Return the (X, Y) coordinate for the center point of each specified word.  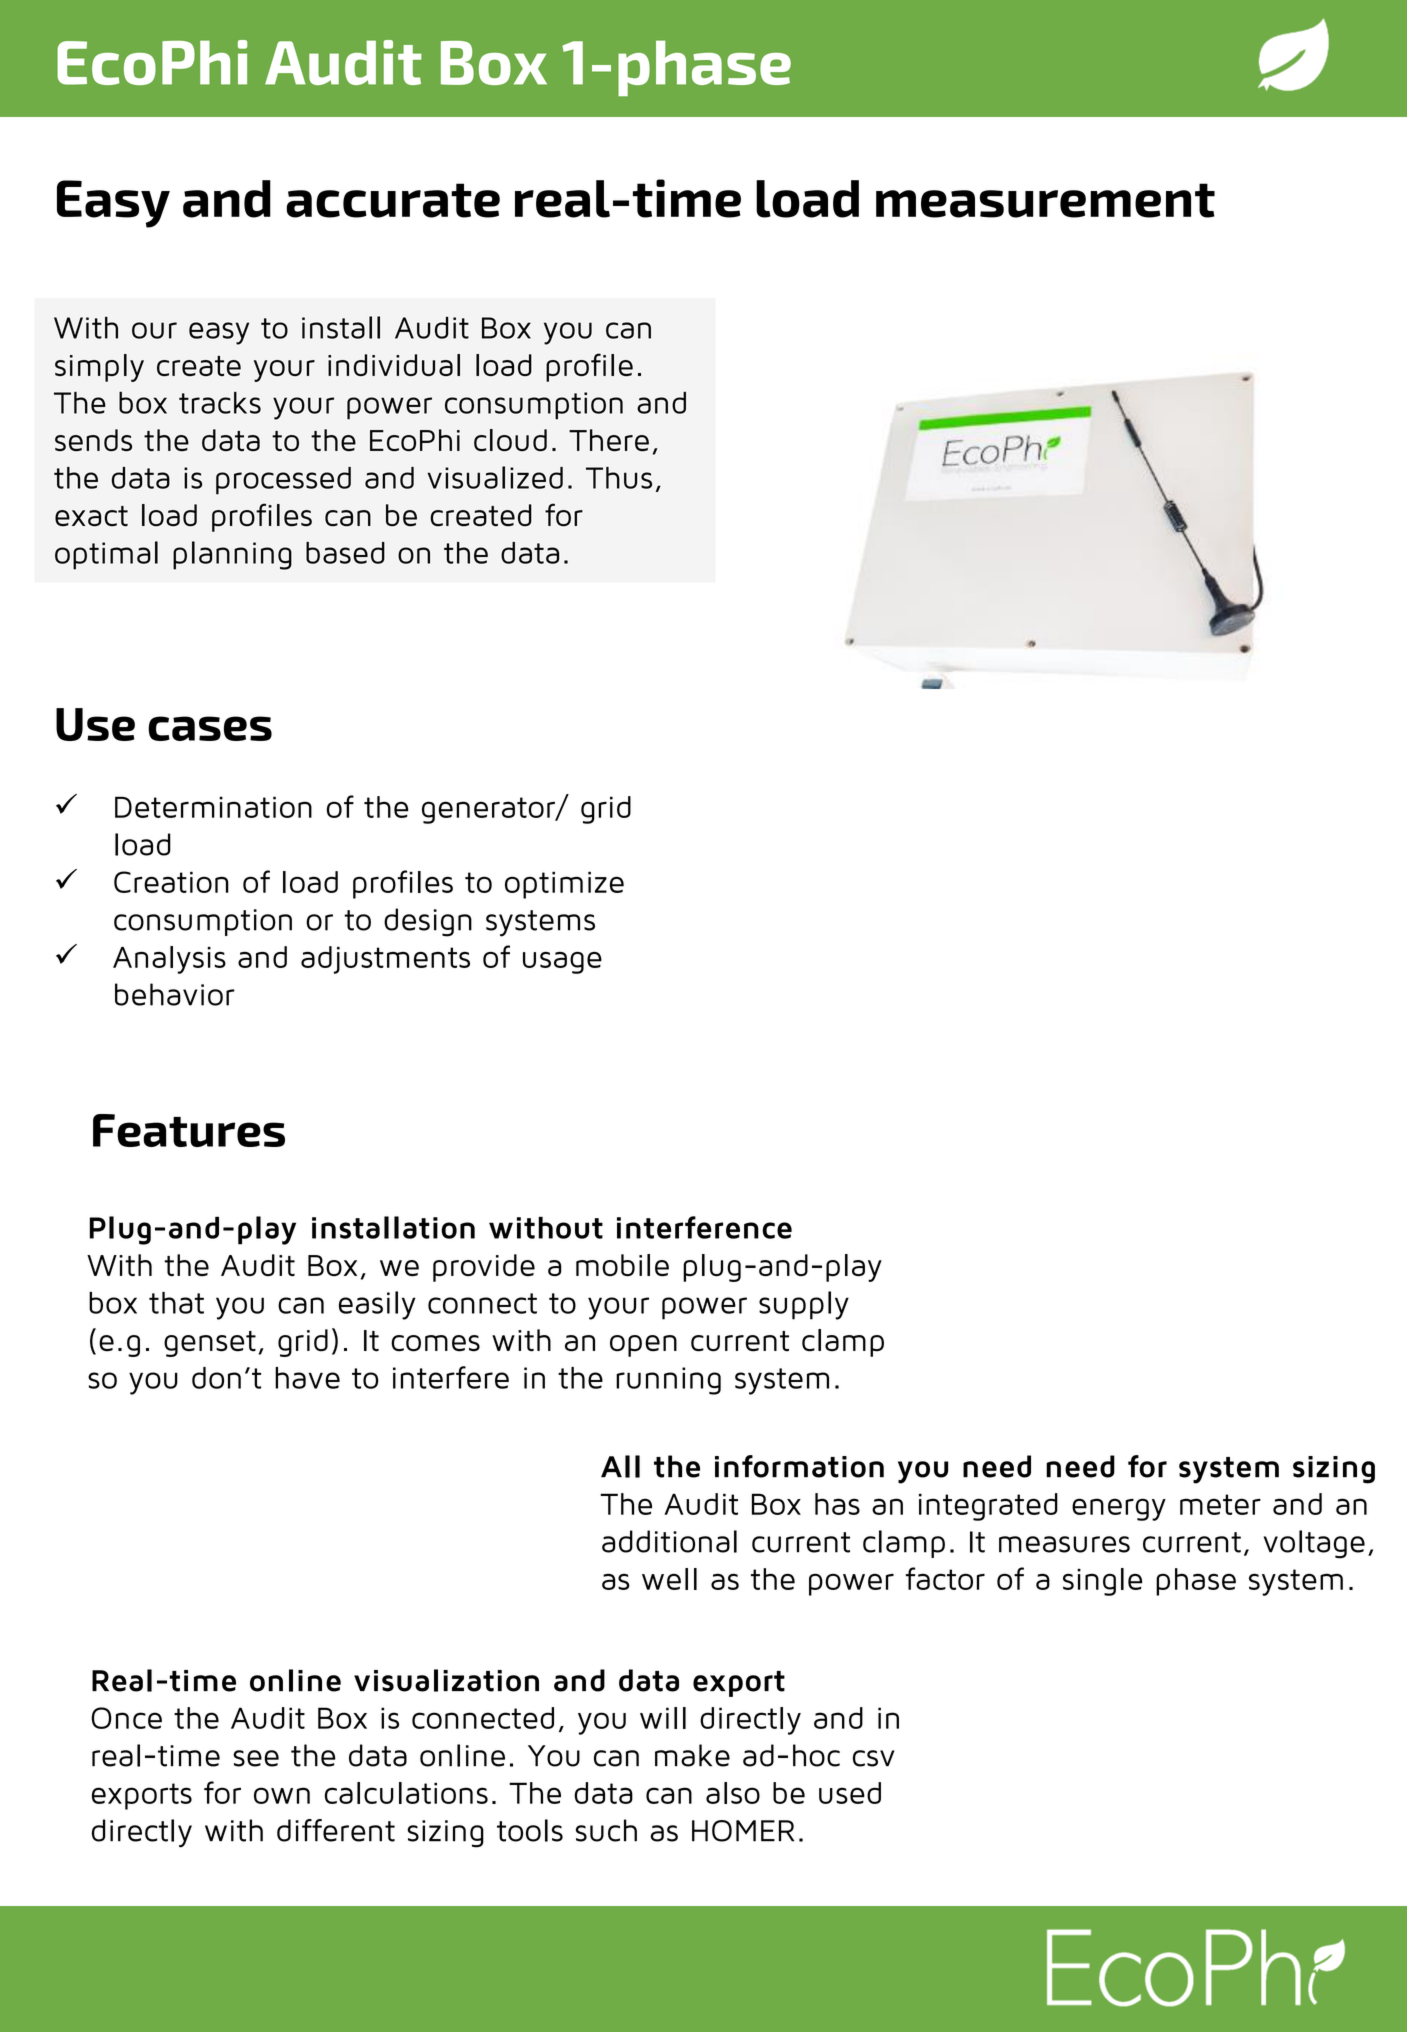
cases (210, 728)
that (176, 1303)
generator (489, 810)
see (256, 1758)
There (609, 440)
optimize (564, 885)
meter (1220, 1504)
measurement (1045, 200)
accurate (393, 200)
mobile (622, 1265)
